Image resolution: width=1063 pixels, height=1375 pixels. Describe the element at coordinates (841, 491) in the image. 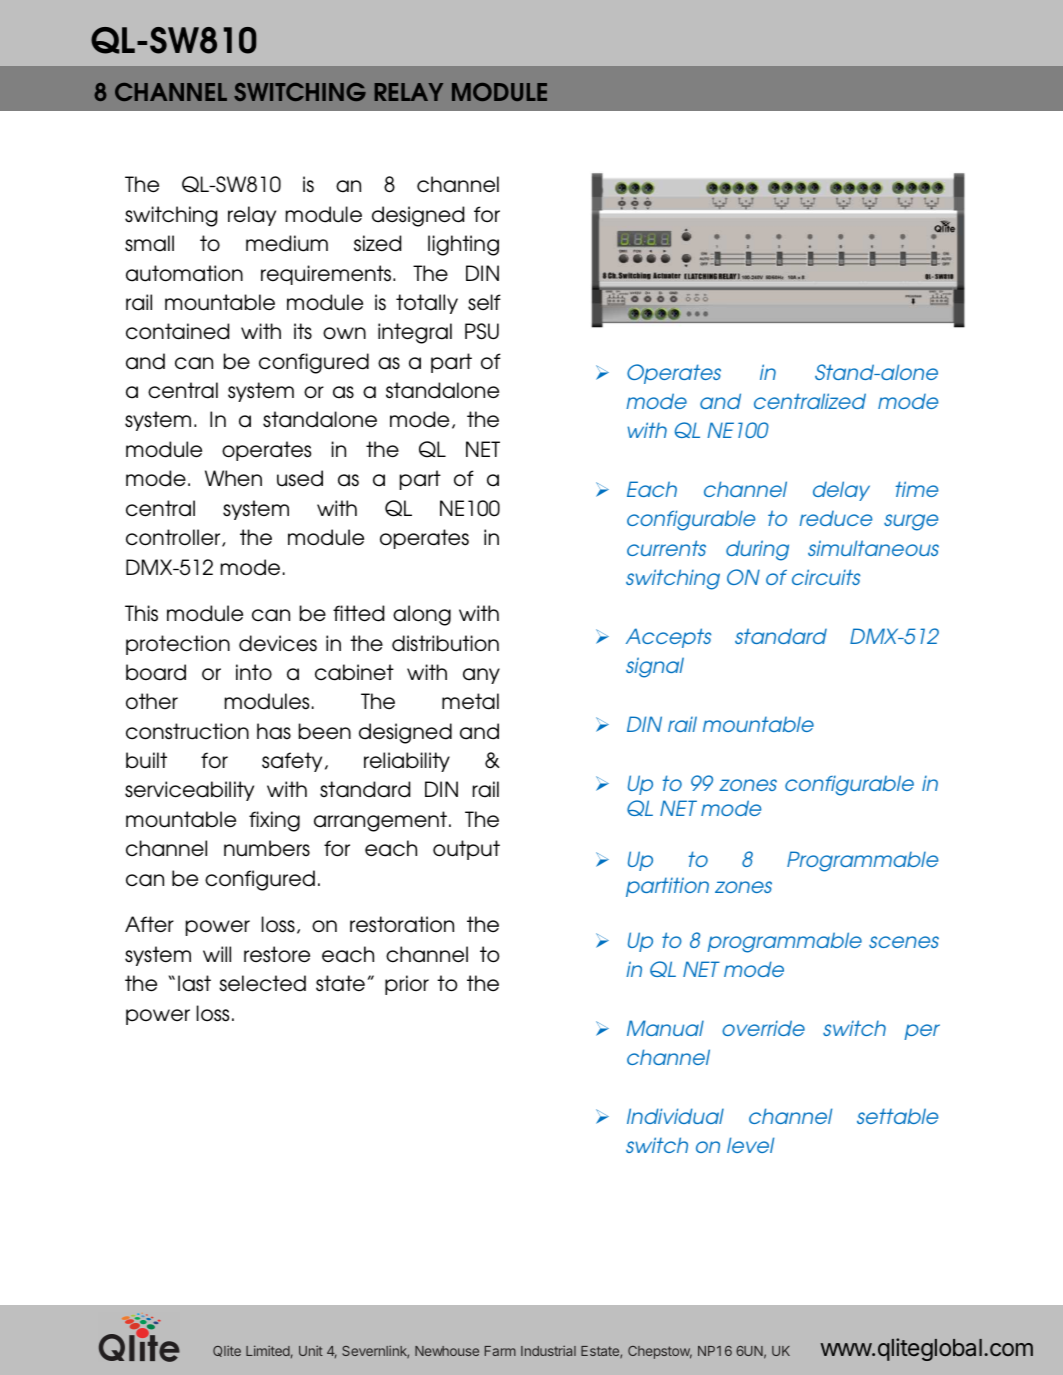

I see `delay` at that location.
